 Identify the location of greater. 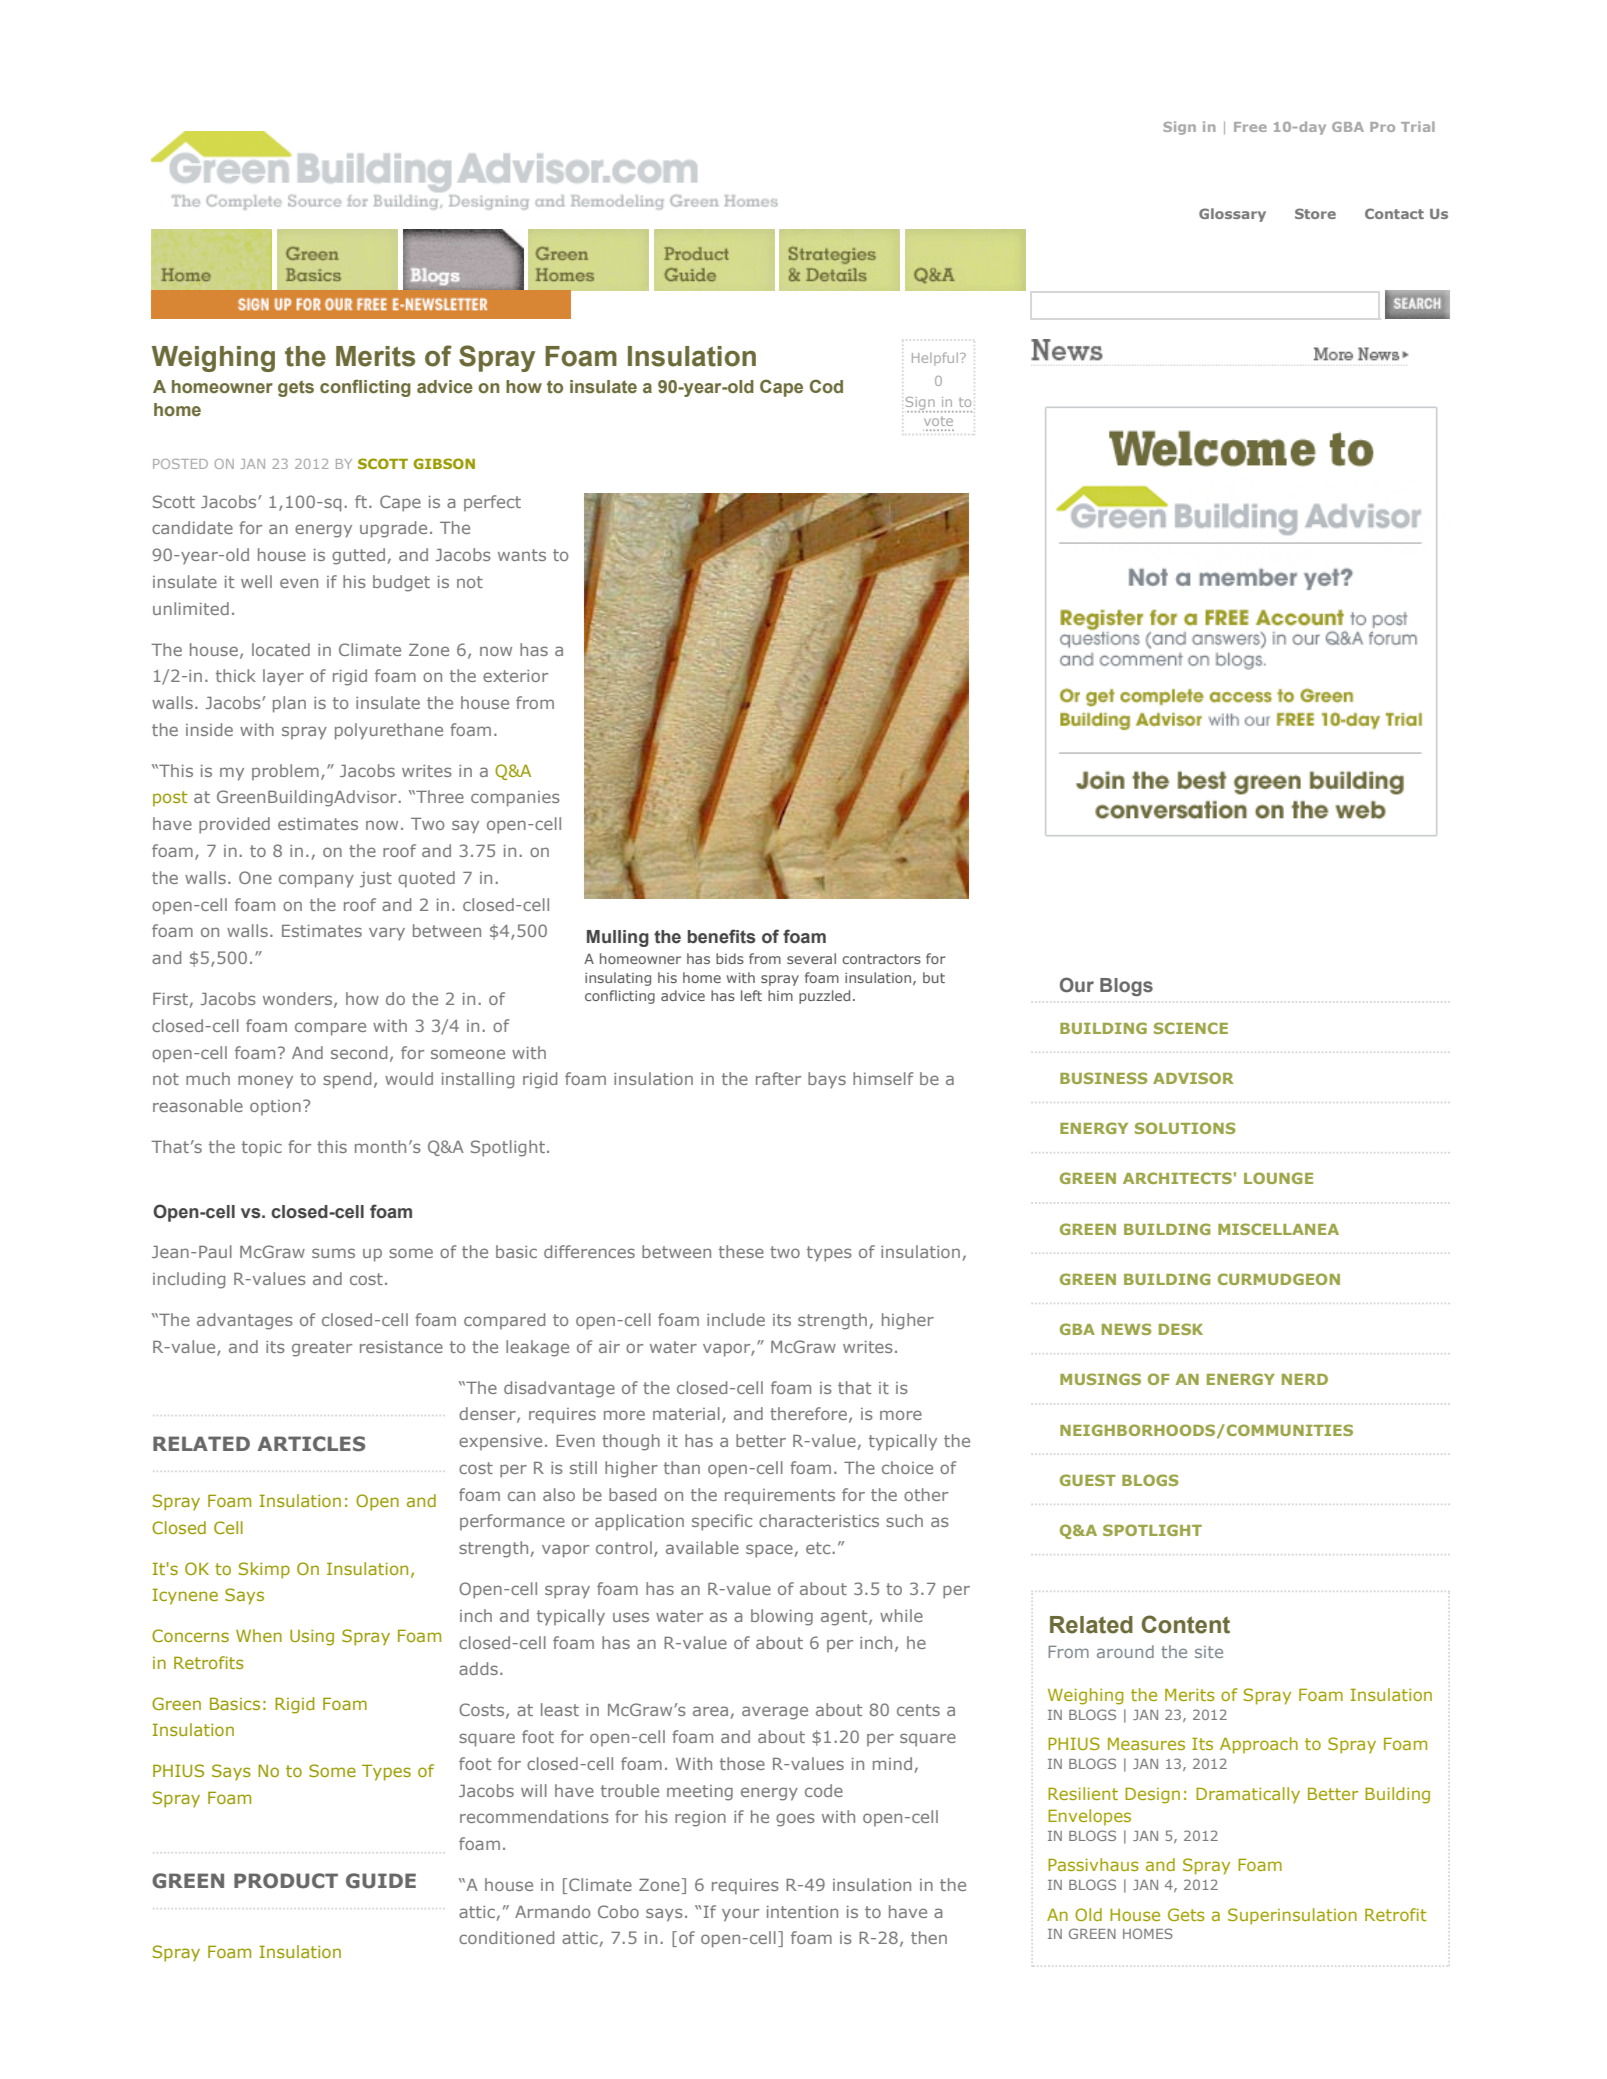
(322, 1349).
